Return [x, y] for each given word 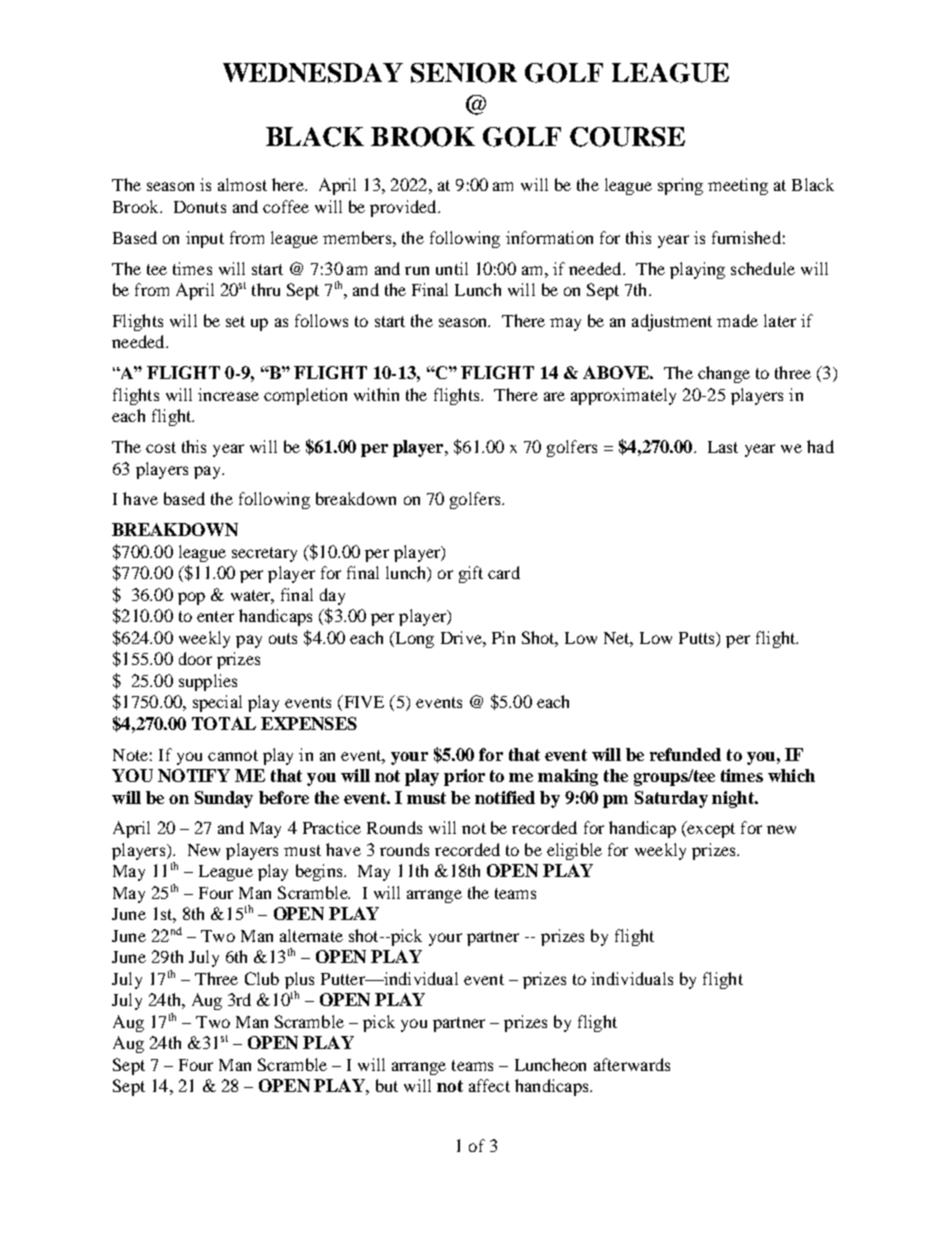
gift [471, 574]
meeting [738, 186]
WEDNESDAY [313, 73]
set [235, 321]
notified [505, 797]
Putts [698, 638]
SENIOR [464, 73]
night [734, 799]
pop [191, 598]
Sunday [224, 799]
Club [262, 978]
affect [489, 1085]
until [452, 268]
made [737, 320]
